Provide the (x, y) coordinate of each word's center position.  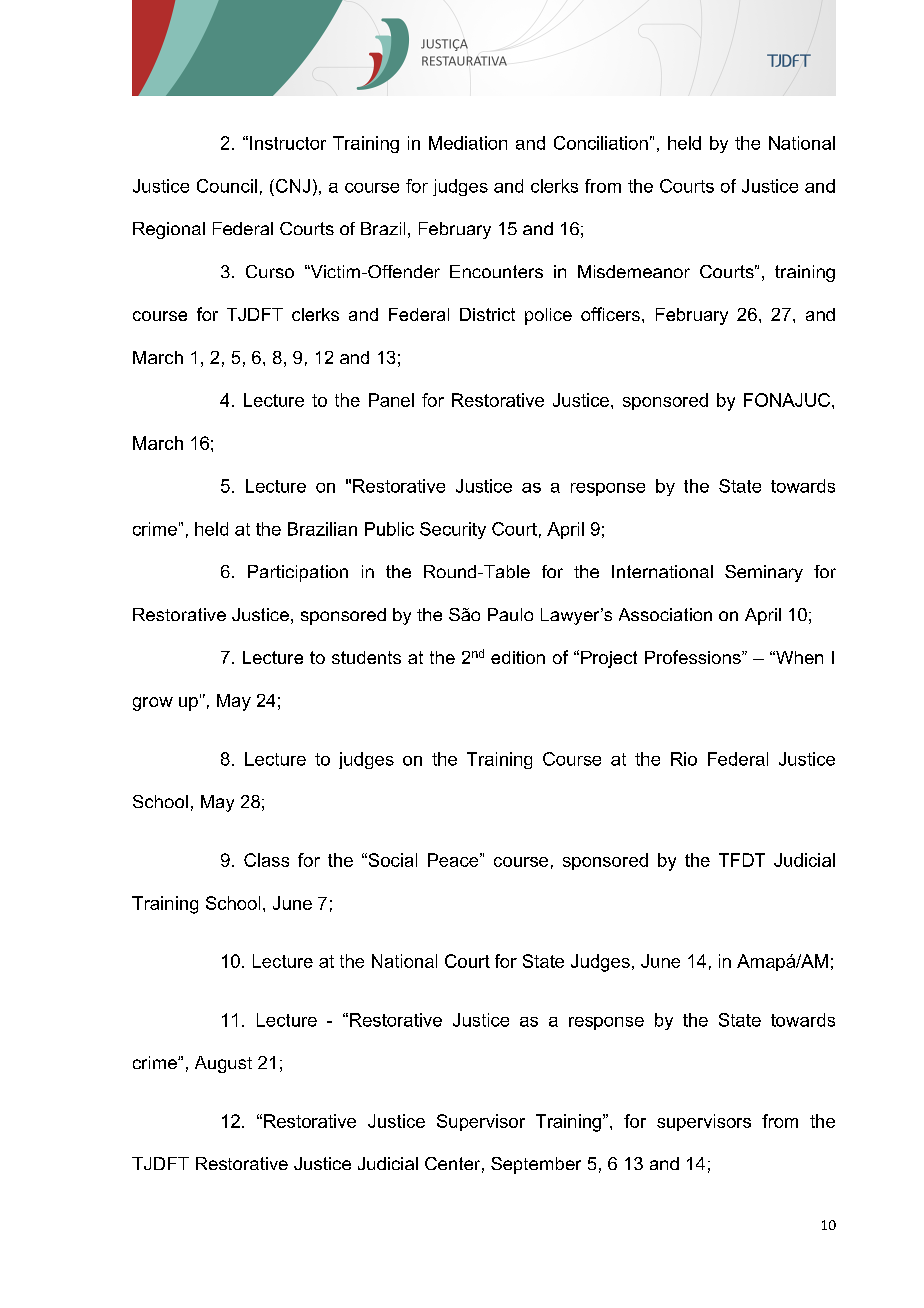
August (223, 1064)
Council (227, 186)
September (536, 1165)
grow (153, 704)
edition (518, 657)
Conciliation (601, 143)
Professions (694, 657)
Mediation (468, 143)
